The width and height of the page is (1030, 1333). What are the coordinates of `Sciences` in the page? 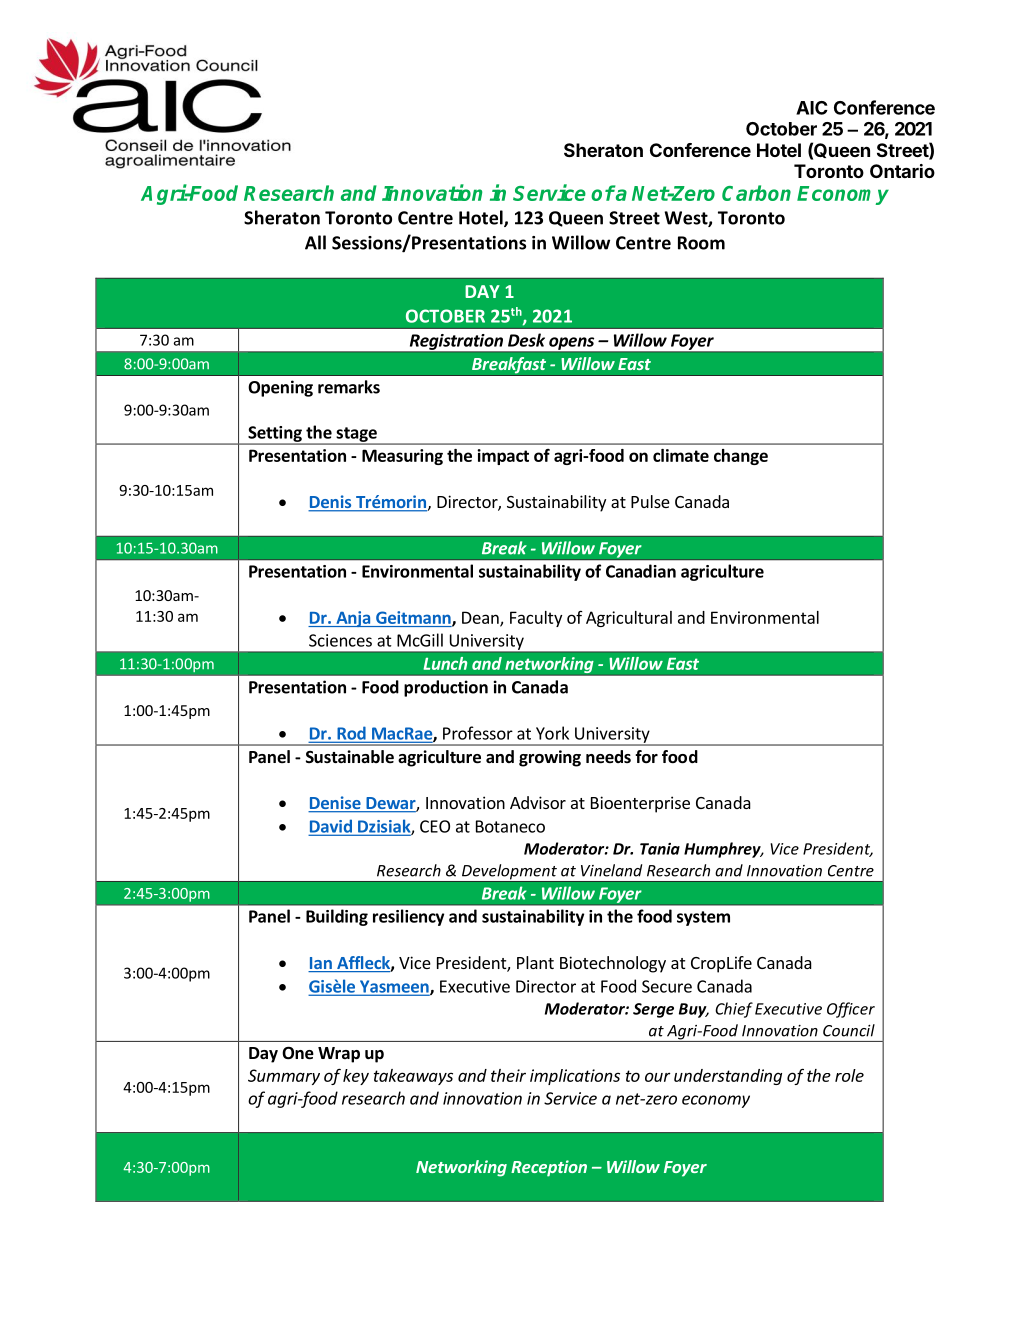 It's located at (340, 640).
